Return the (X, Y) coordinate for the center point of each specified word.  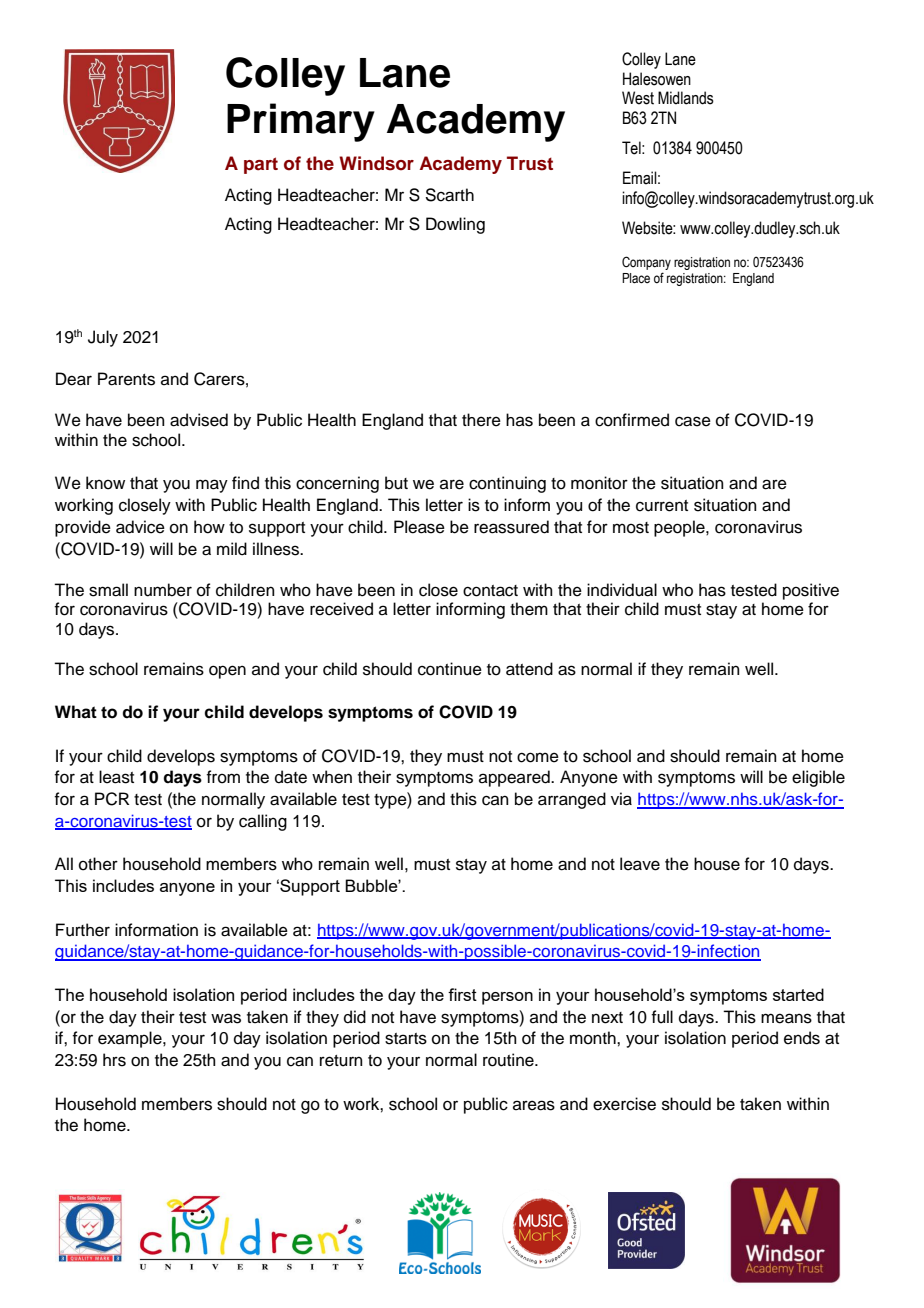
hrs (114, 1060)
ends (802, 1038)
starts (406, 1039)
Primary (301, 122)
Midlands (686, 98)
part (261, 165)
